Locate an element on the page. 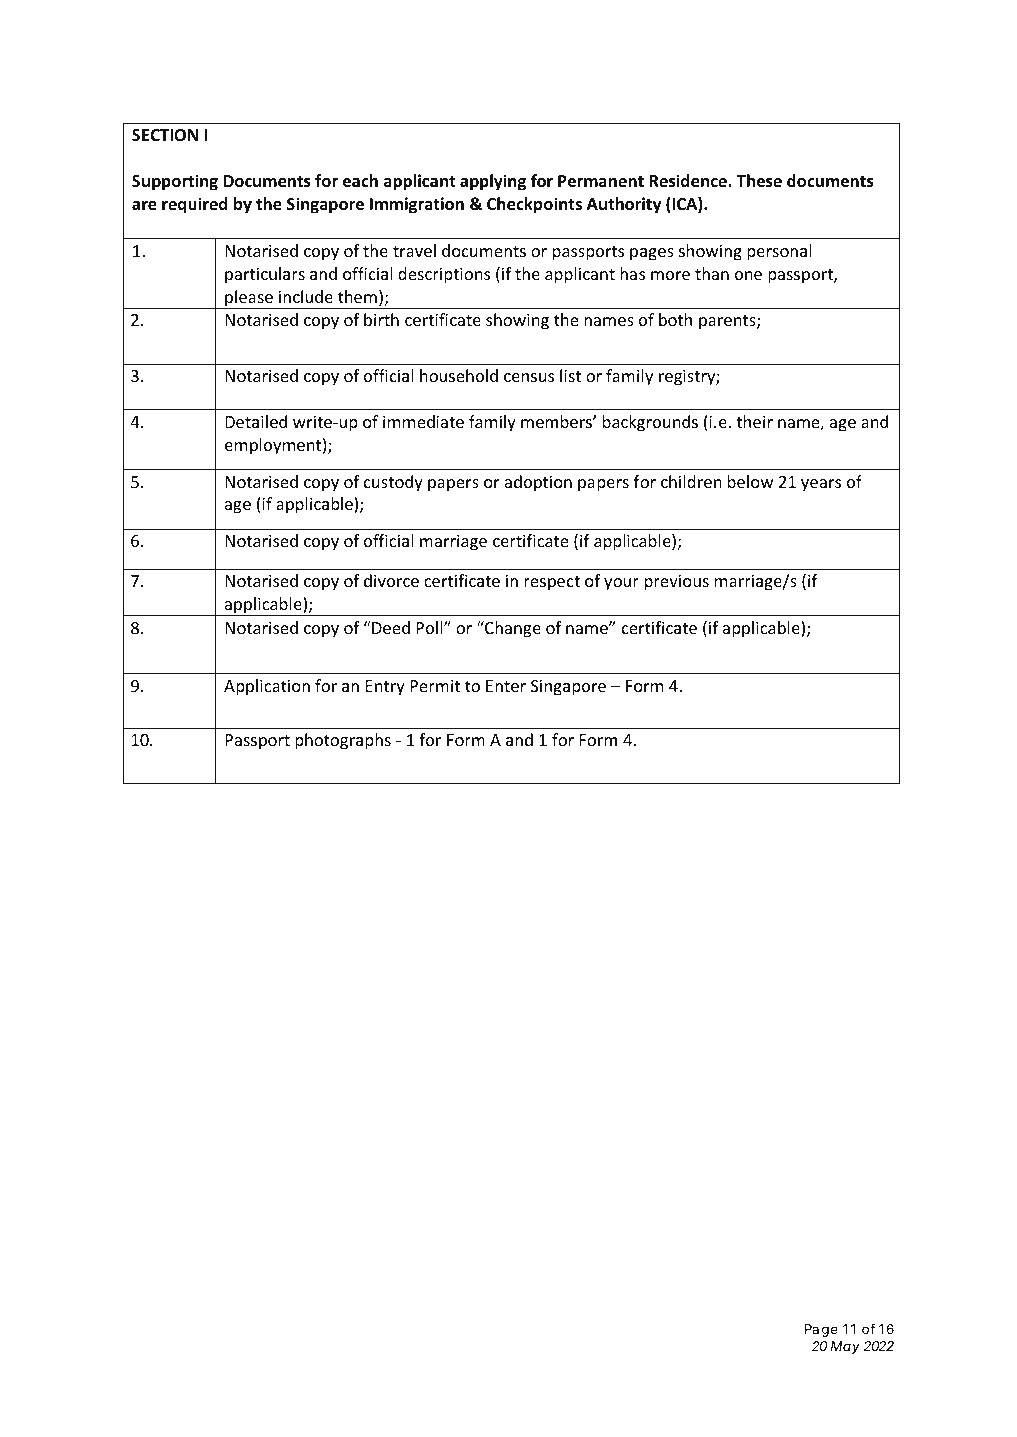  your is located at coordinates (621, 584).
